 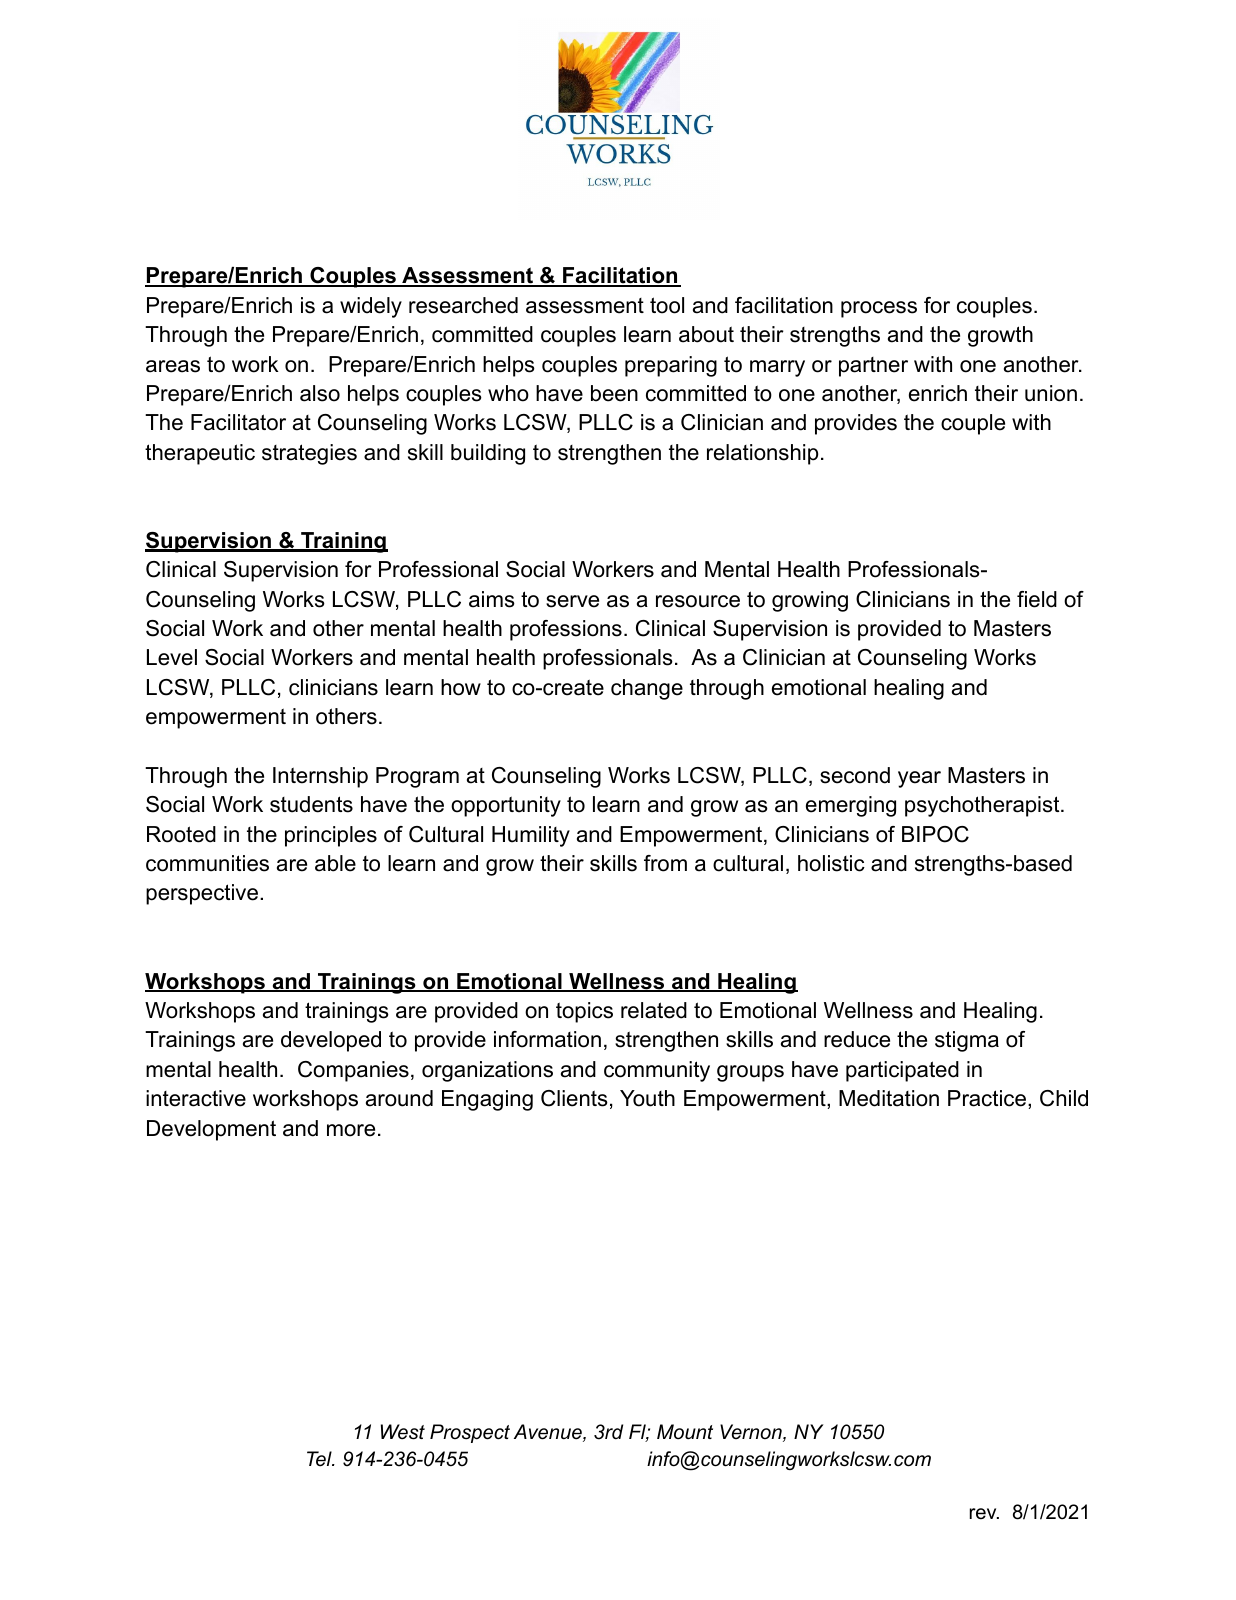 What do you see at coordinates (671, 366) in the screenshot?
I see `preparing` at bounding box center [671, 366].
